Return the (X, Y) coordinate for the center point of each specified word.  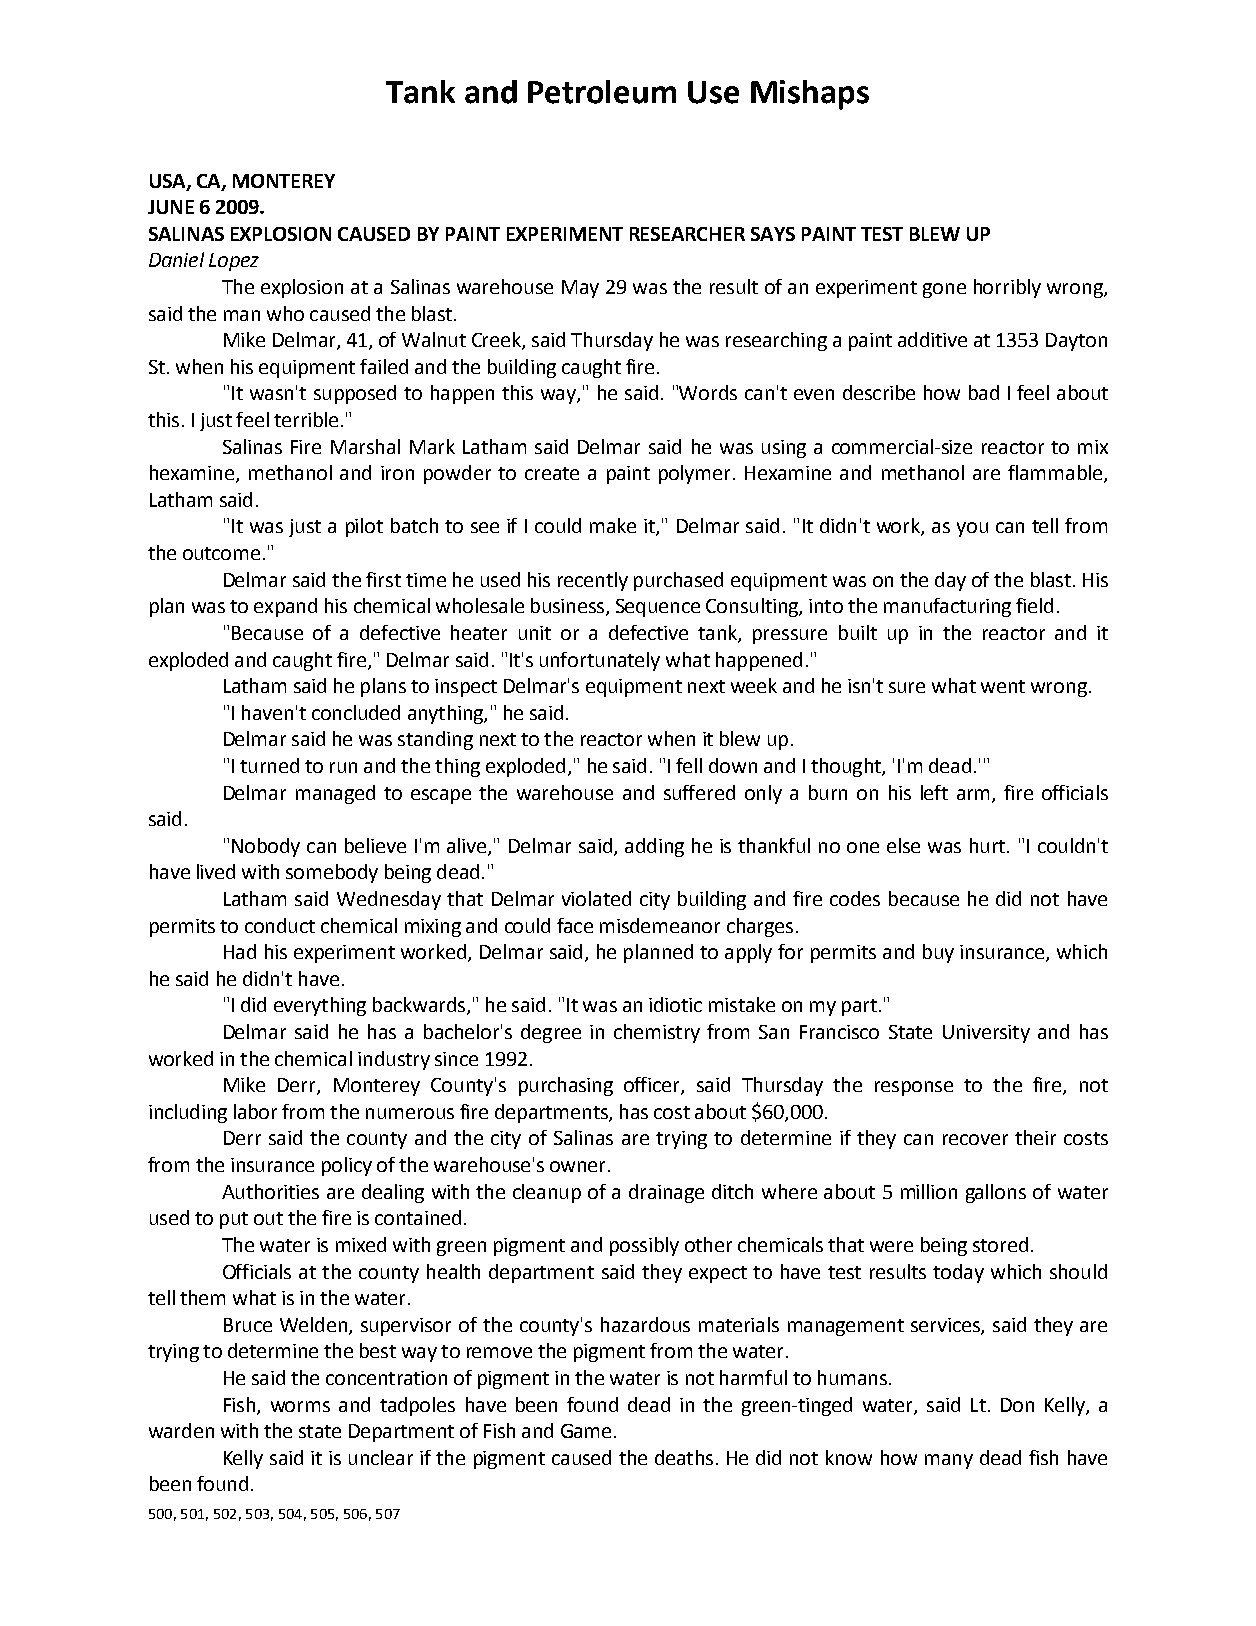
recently (593, 581)
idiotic (675, 1004)
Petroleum (602, 92)
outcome (221, 553)
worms (300, 1406)
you (972, 529)
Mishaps (810, 95)
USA (169, 182)
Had (240, 951)
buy (938, 953)
